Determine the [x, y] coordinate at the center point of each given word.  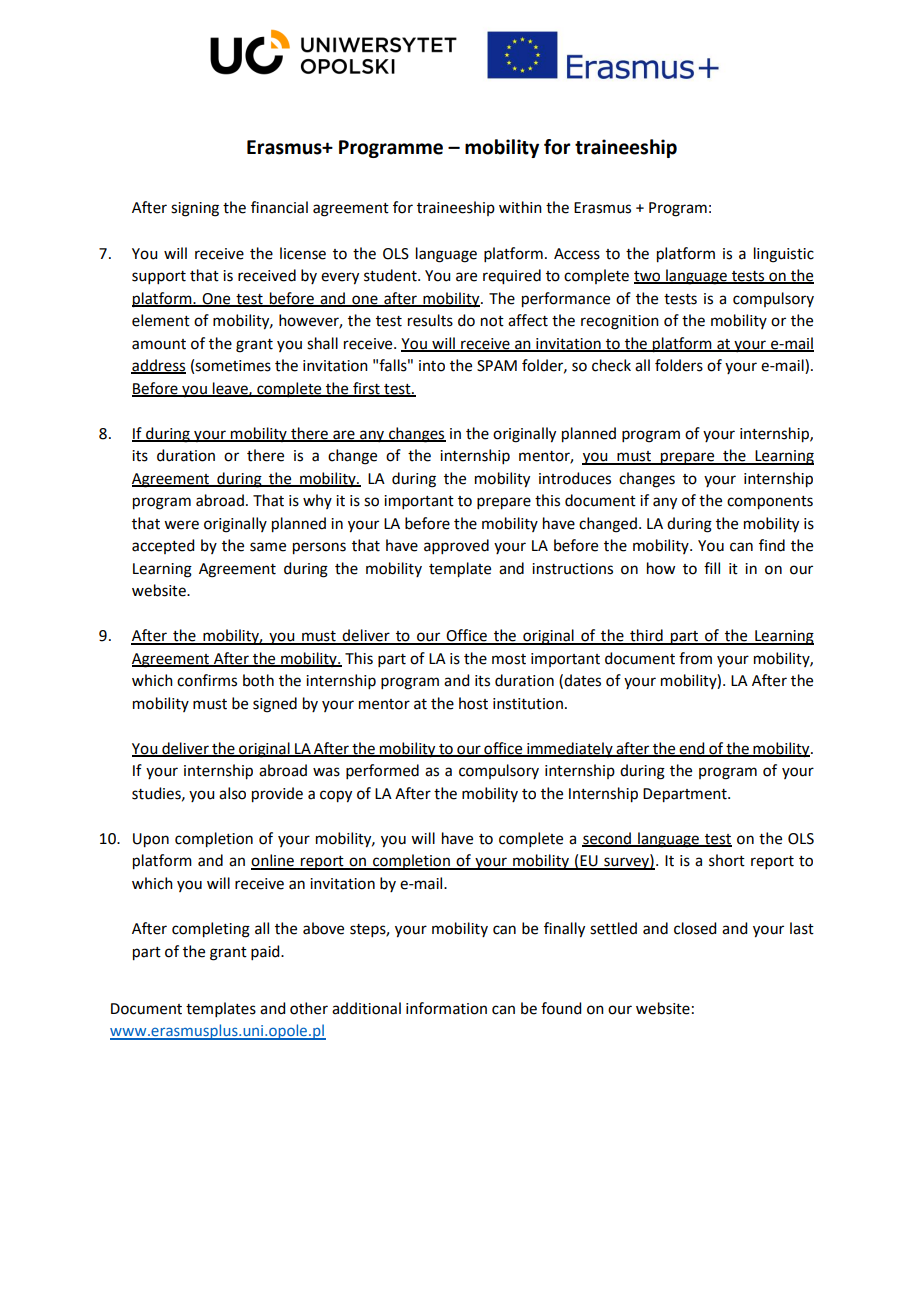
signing [195, 209]
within [520, 207]
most [509, 659]
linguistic [784, 255]
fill [712, 568]
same [268, 547]
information [446, 1008]
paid [266, 952]
